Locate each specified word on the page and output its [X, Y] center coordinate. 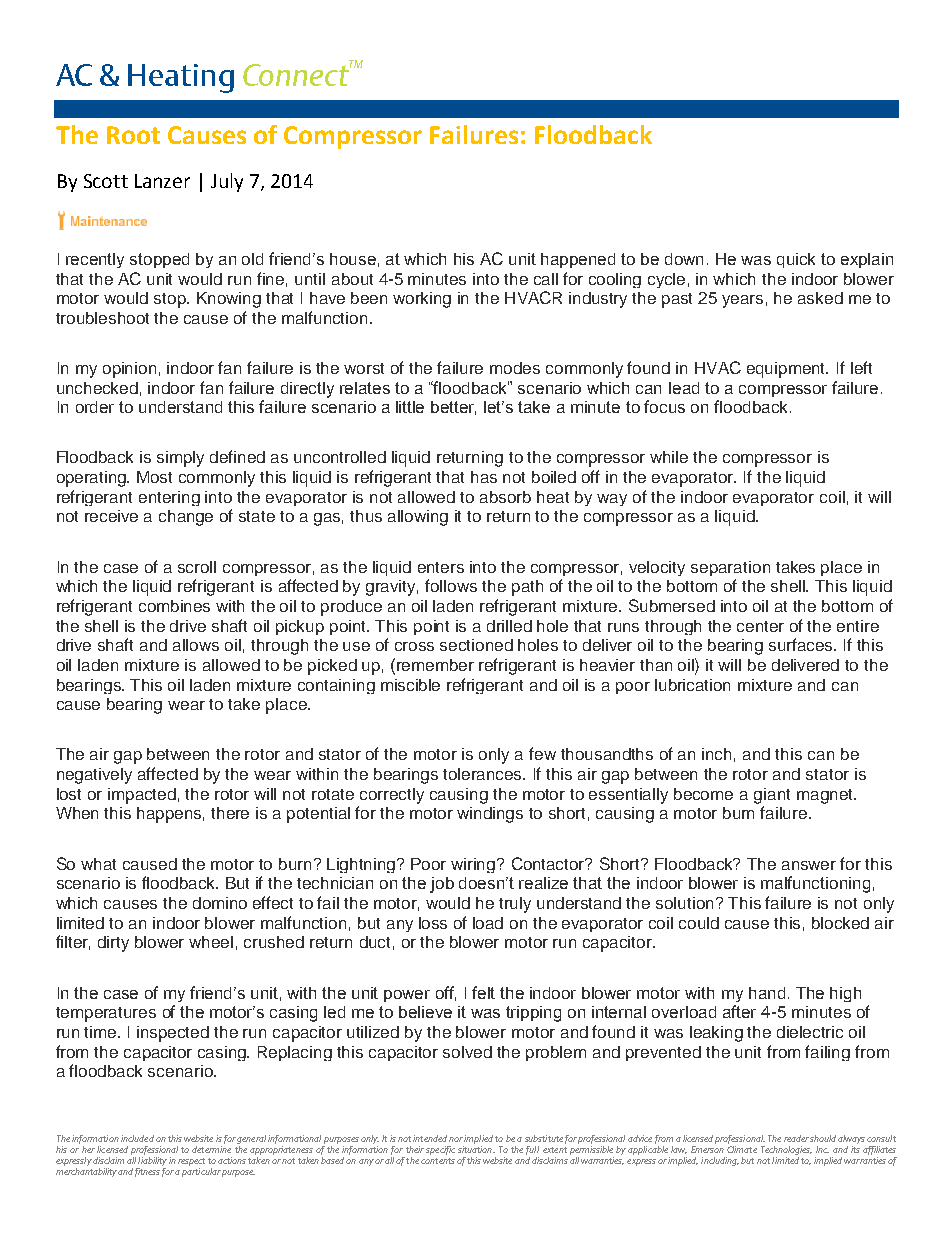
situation [476, 1149]
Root [133, 135]
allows [196, 645]
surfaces [802, 644]
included [137, 1138]
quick [796, 260]
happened [578, 260]
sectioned [476, 645]
